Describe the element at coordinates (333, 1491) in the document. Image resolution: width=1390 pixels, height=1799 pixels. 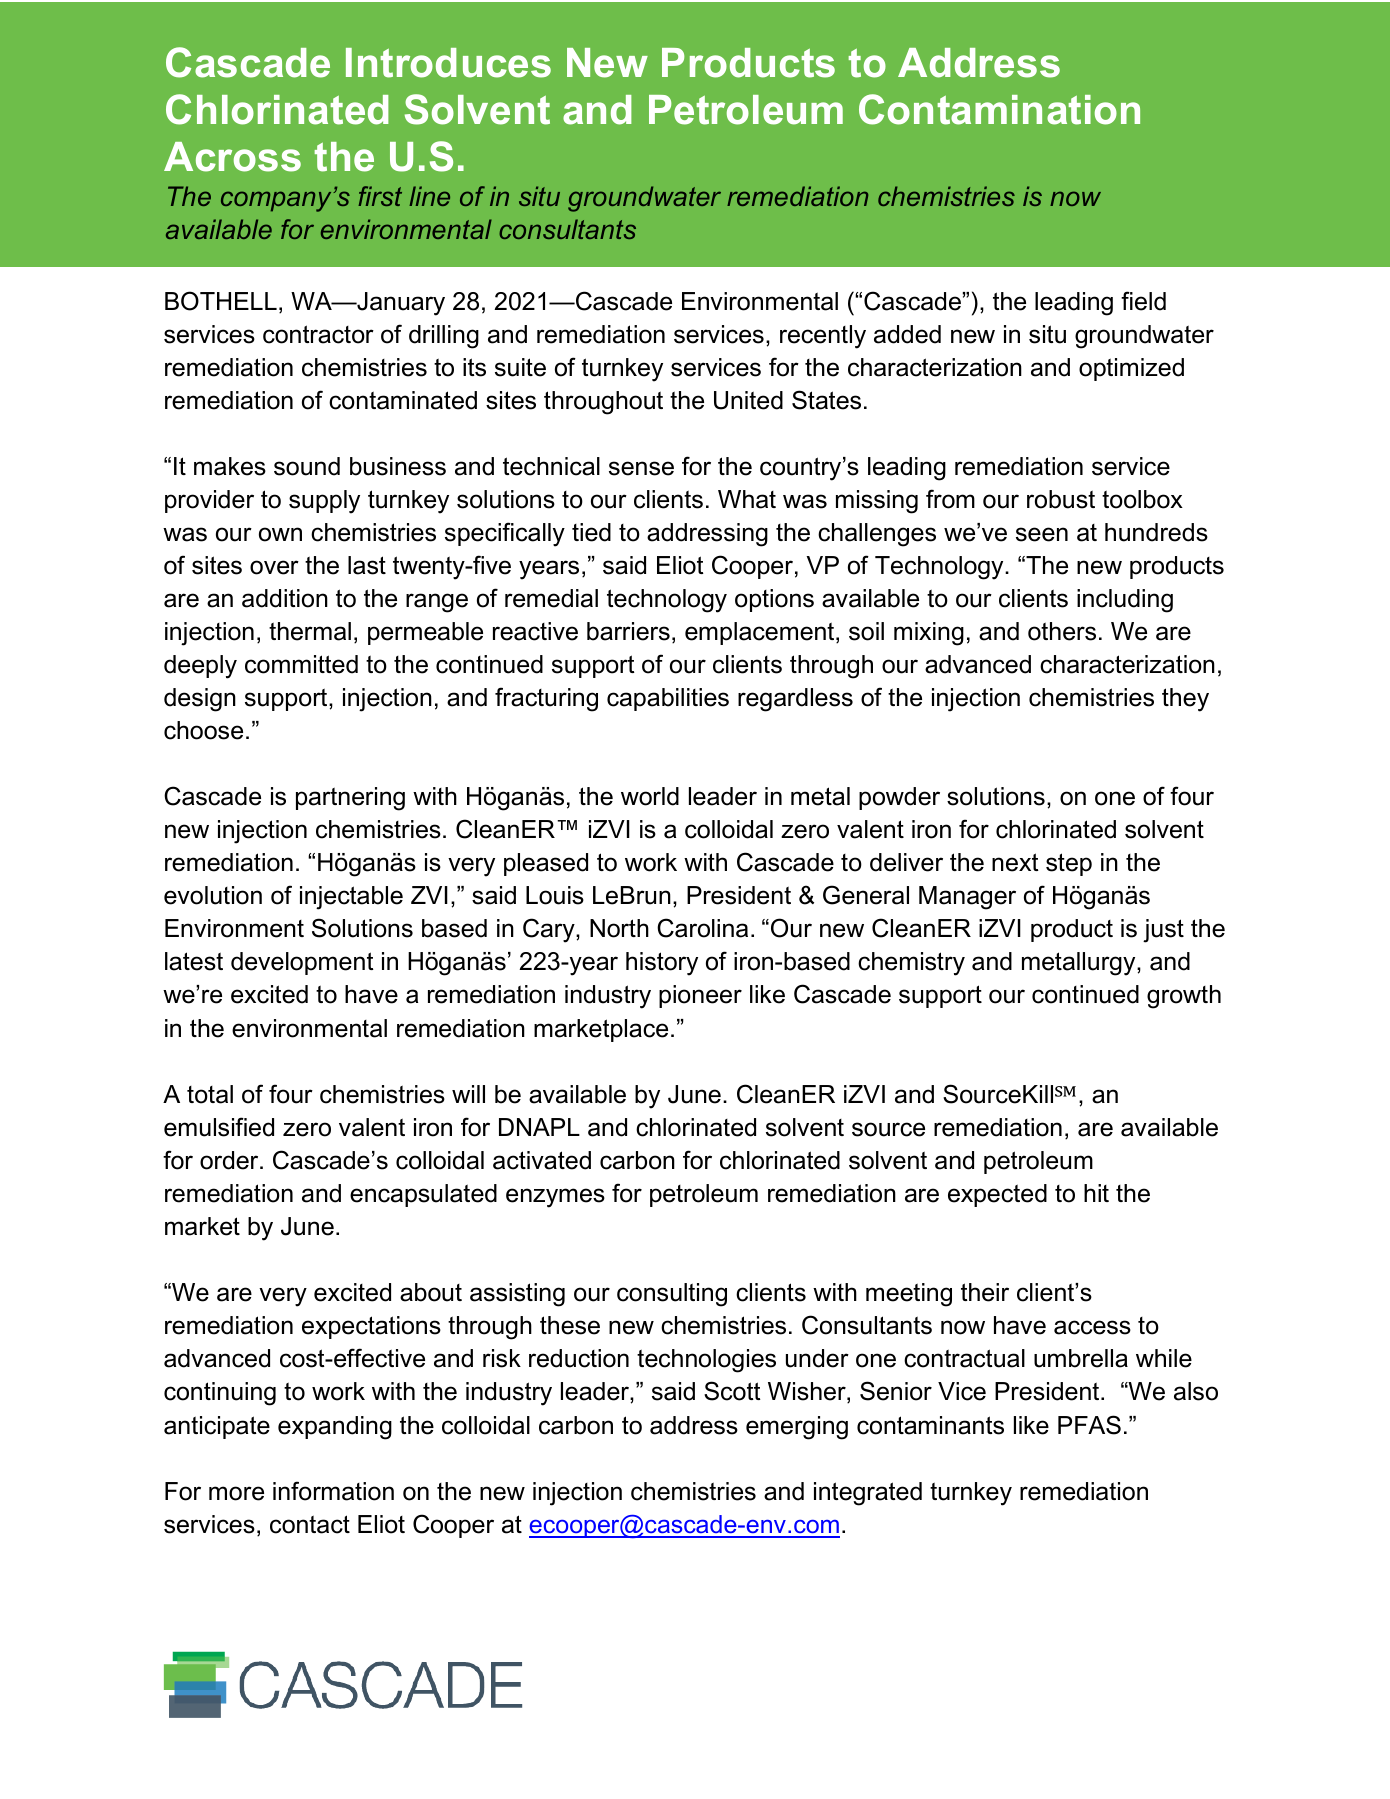
I see `information` at that location.
